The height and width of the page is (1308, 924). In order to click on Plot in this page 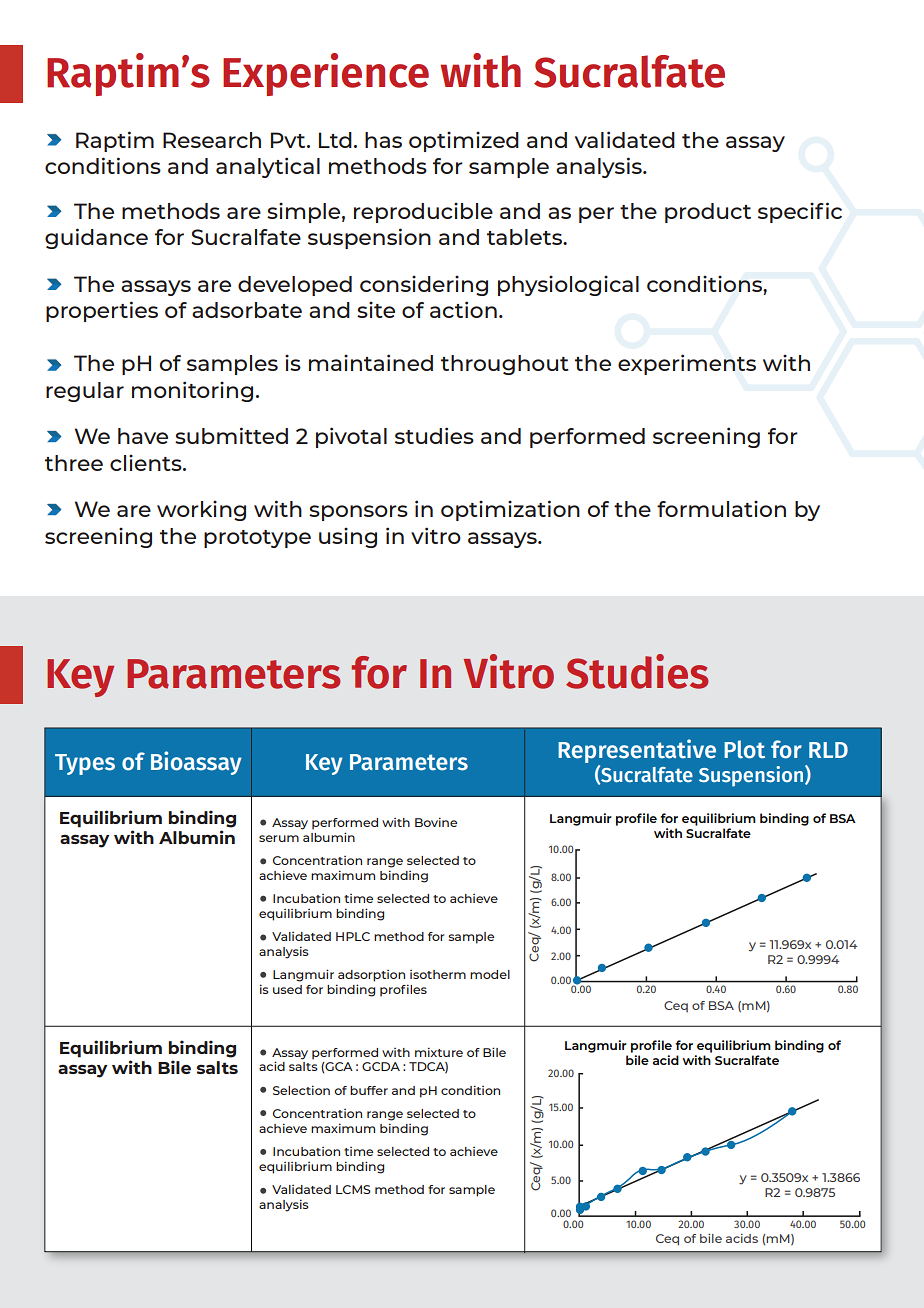, I will do `click(744, 749)`.
